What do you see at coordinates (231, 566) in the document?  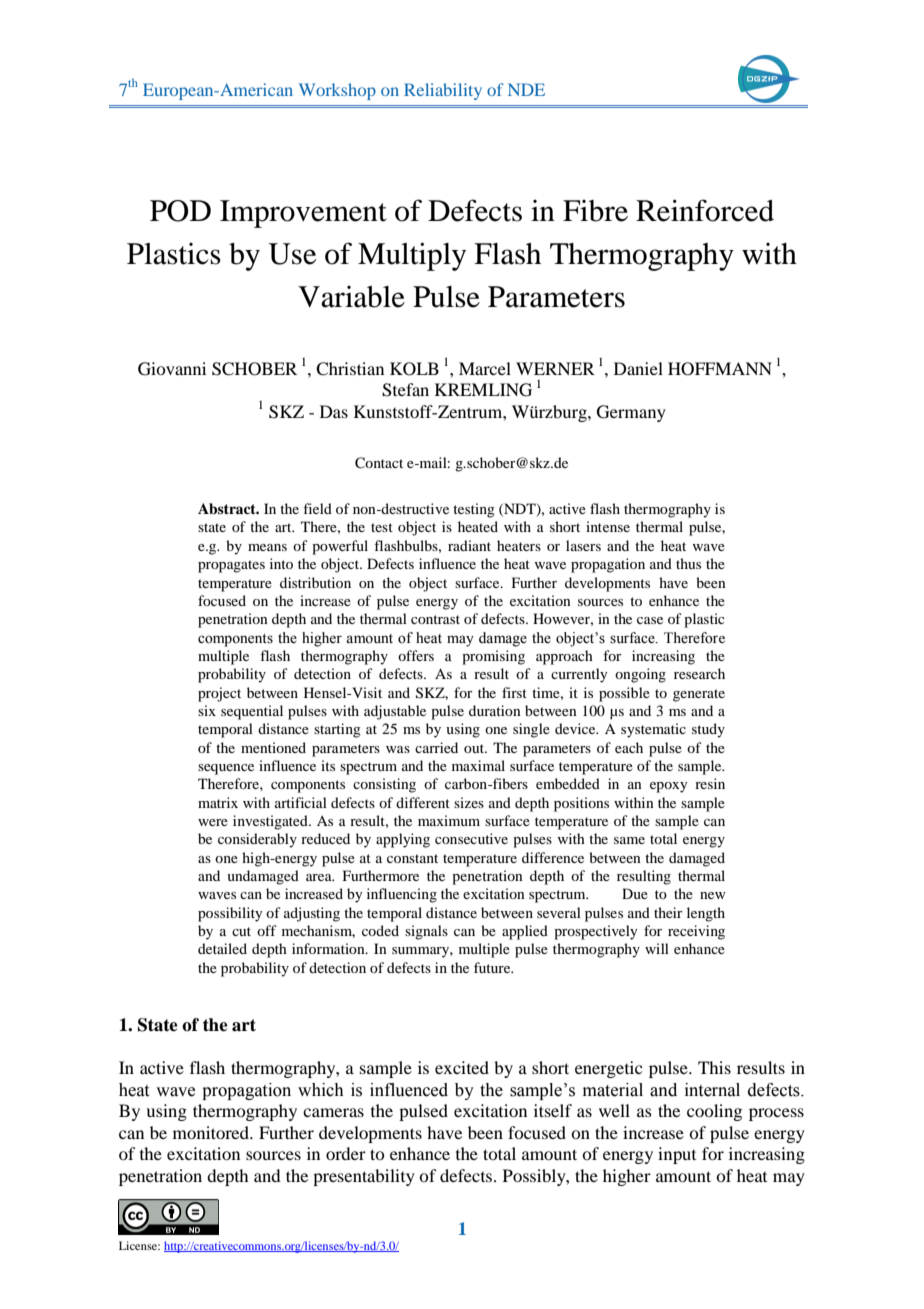 I see `propagates` at bounding box center [231, 566].
